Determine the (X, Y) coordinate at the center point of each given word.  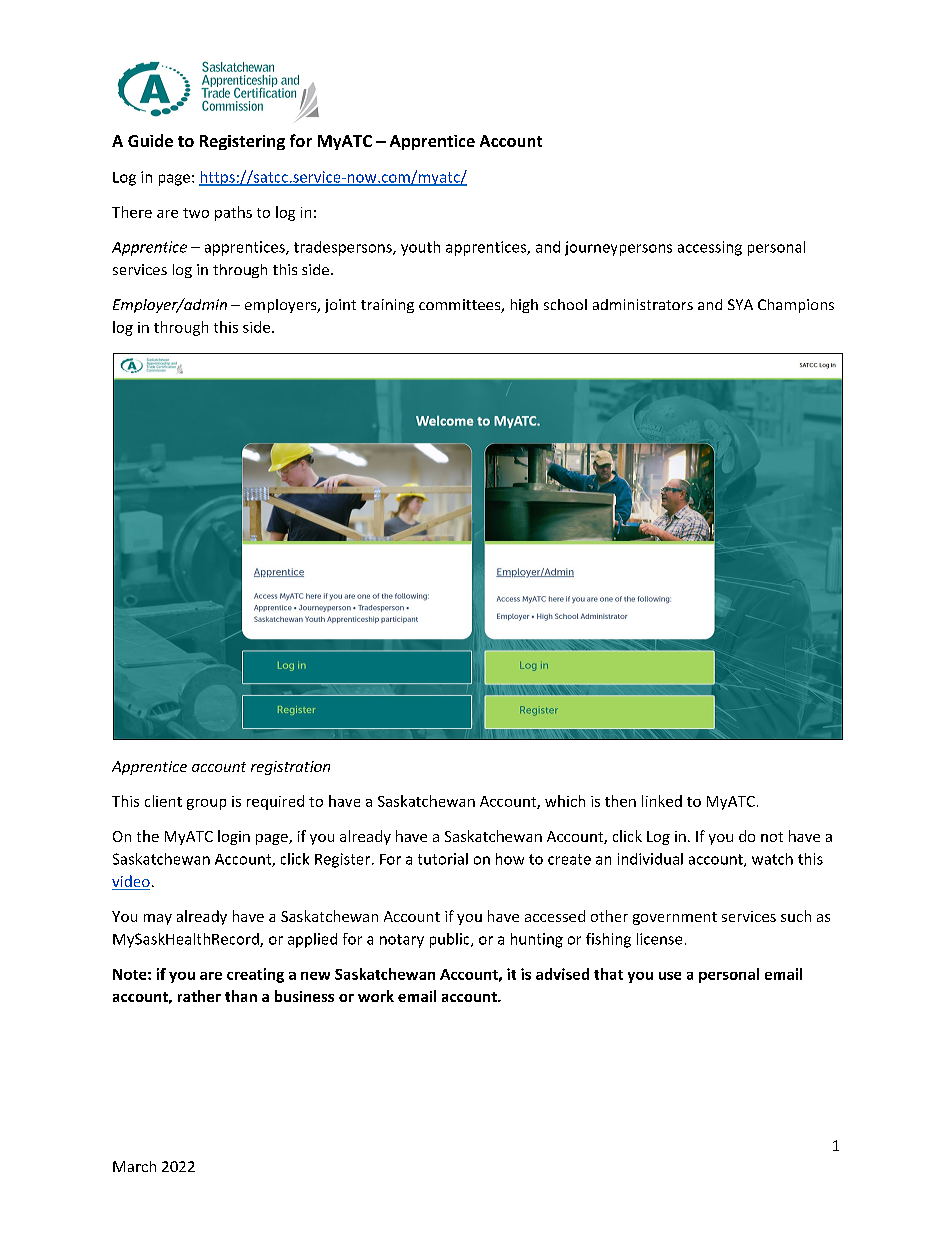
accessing (710, 248)
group (206, 804)
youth (420, 248)
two (196, 213)
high (524, 306)
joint (340, 306)
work (376, 996)
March (134, 1166)
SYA (740, 304)
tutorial (443, 859)
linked (662, 801)
